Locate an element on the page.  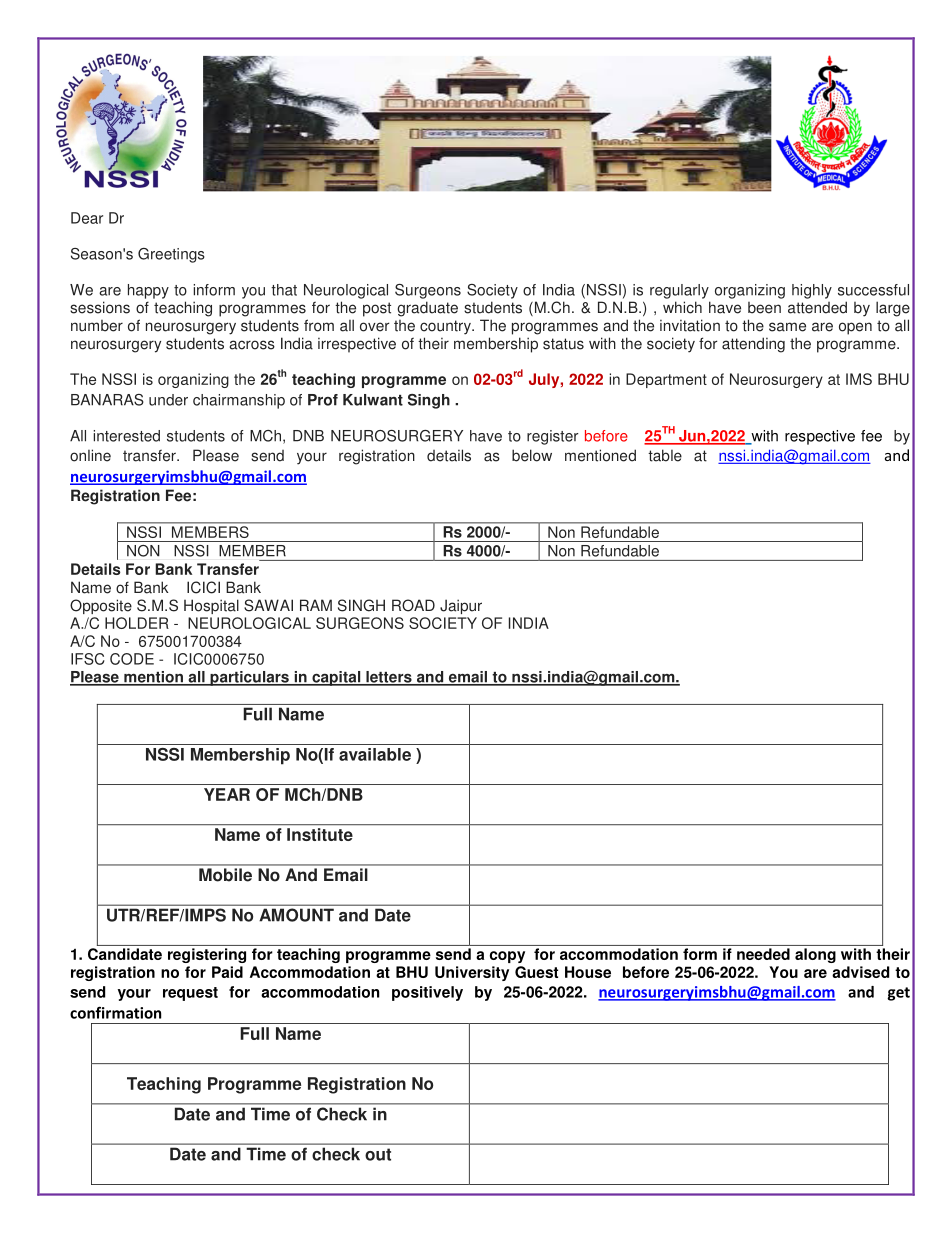
table is located at coordinates (665, 455).
